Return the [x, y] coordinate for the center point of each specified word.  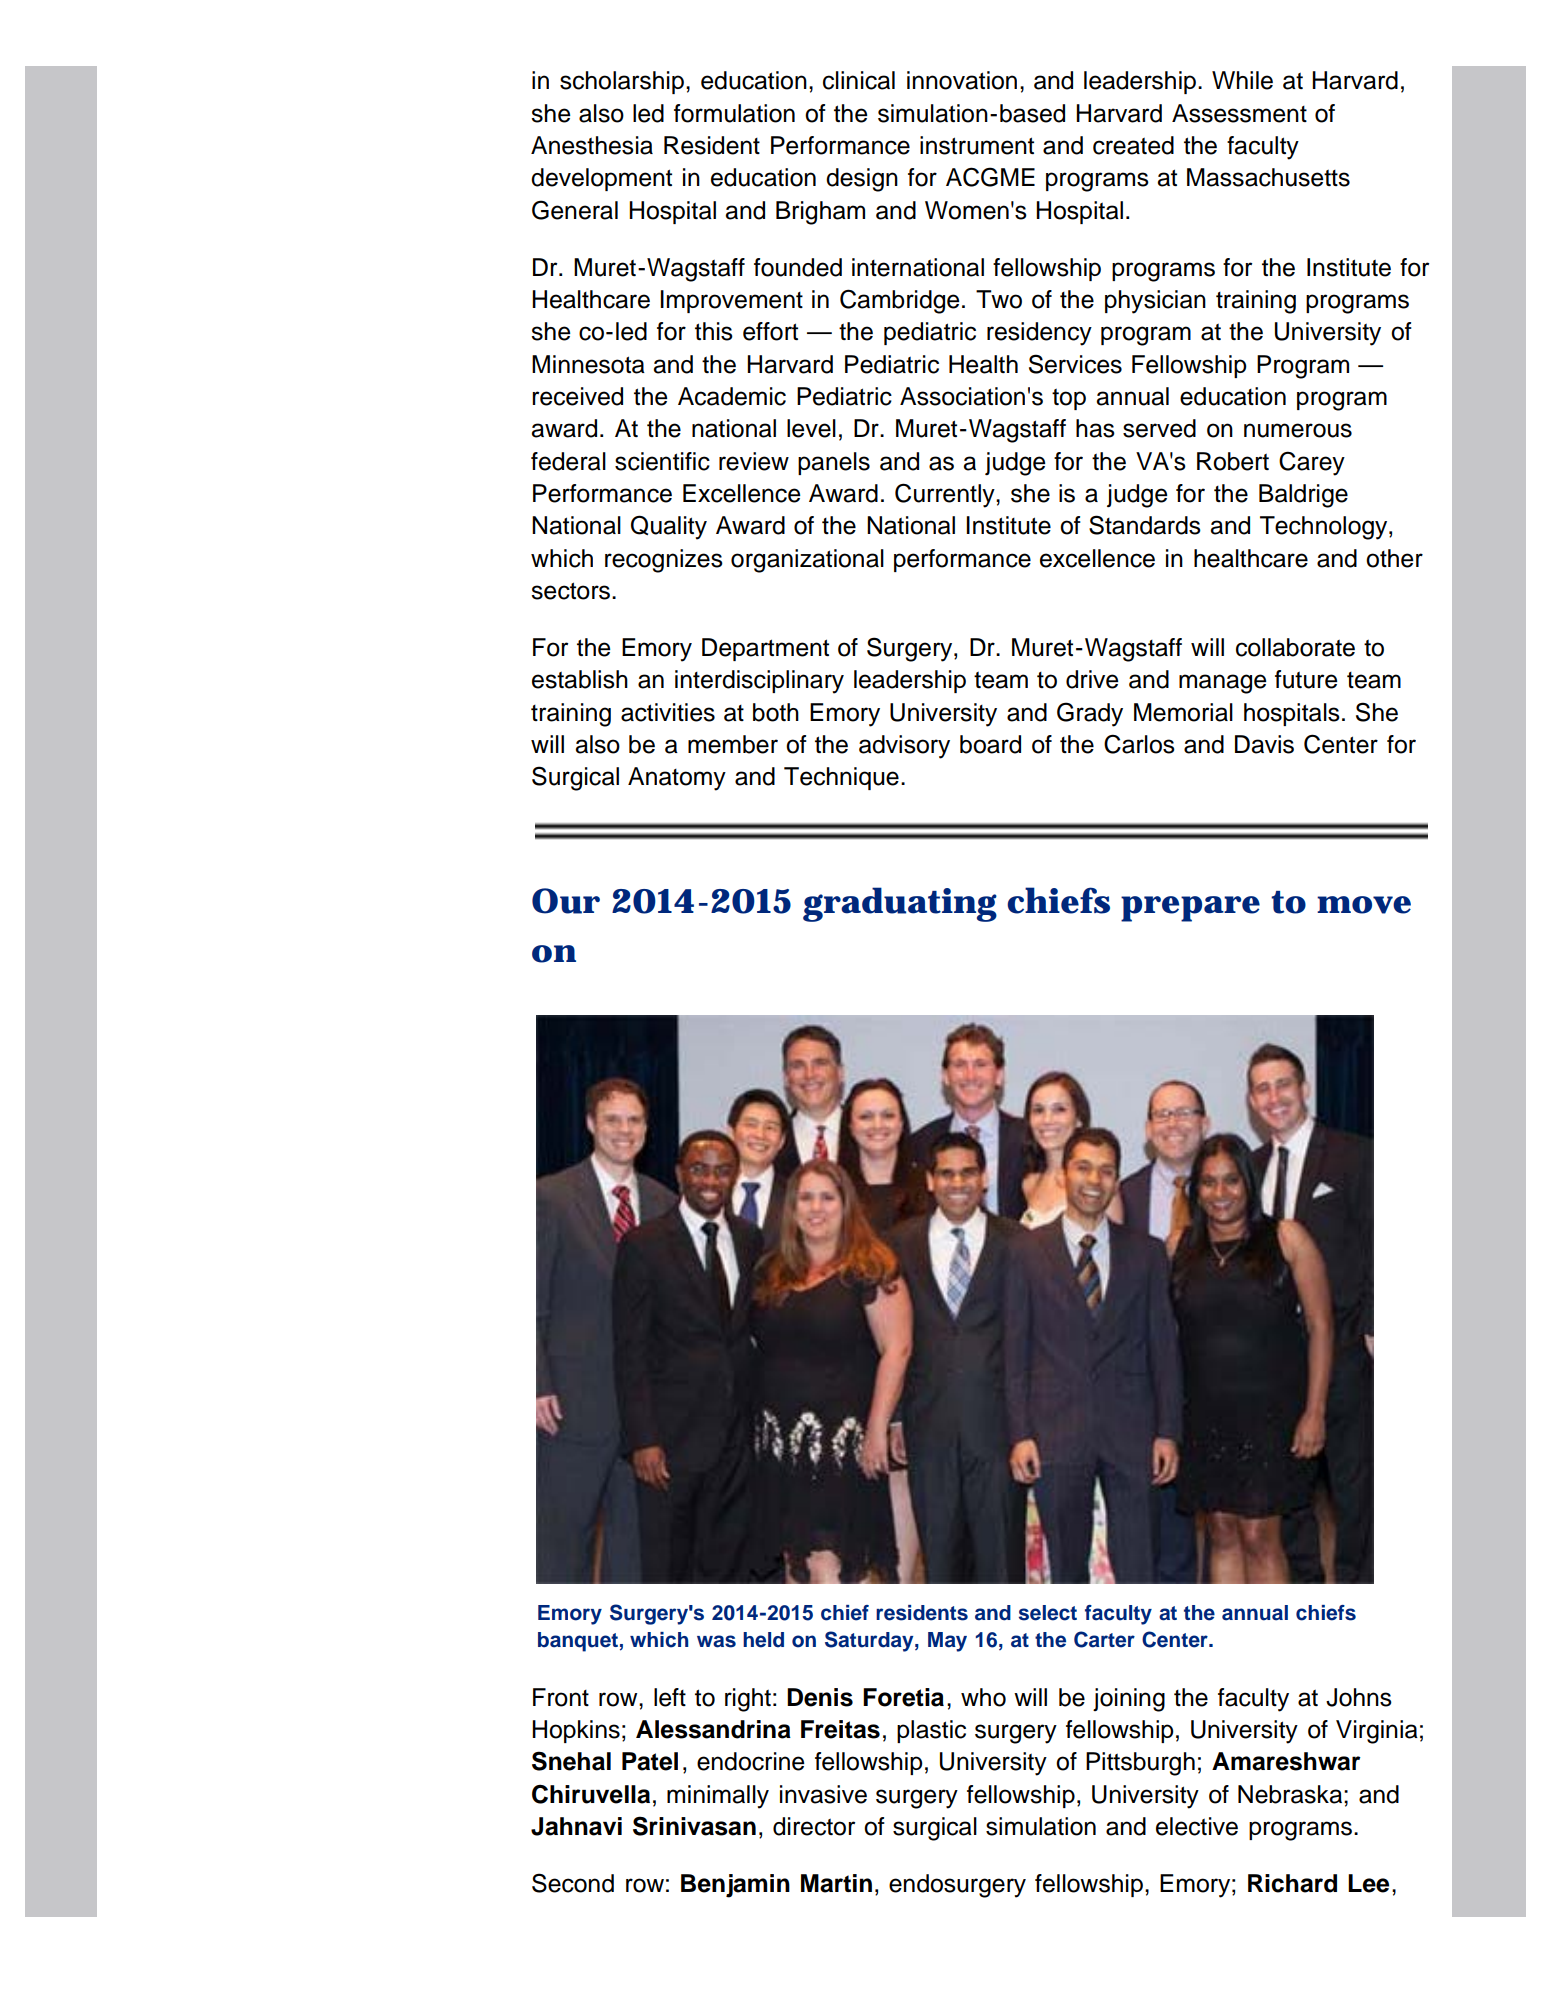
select [1048, 1613]
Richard [1292, 1883]
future [1306, 679]
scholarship [622, 82]
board [990, 744]
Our [566, 901]
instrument [977, 145]
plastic [931, 1731]
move [1364, 905]
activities [668, 712]
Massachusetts [1268, 177]
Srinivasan [694, 1826]
